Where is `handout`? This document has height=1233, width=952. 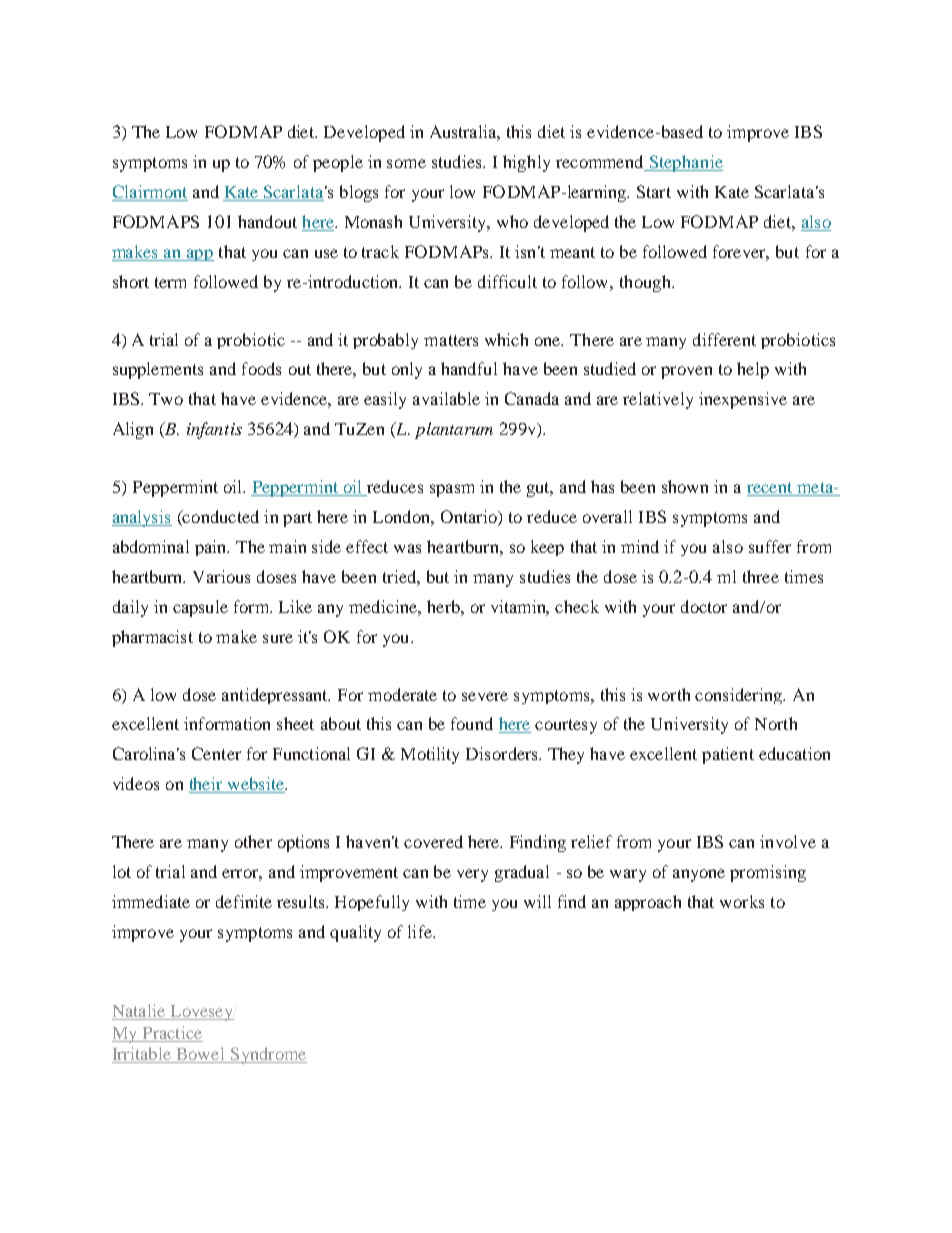
handout is located at coordinates (267, 221).
